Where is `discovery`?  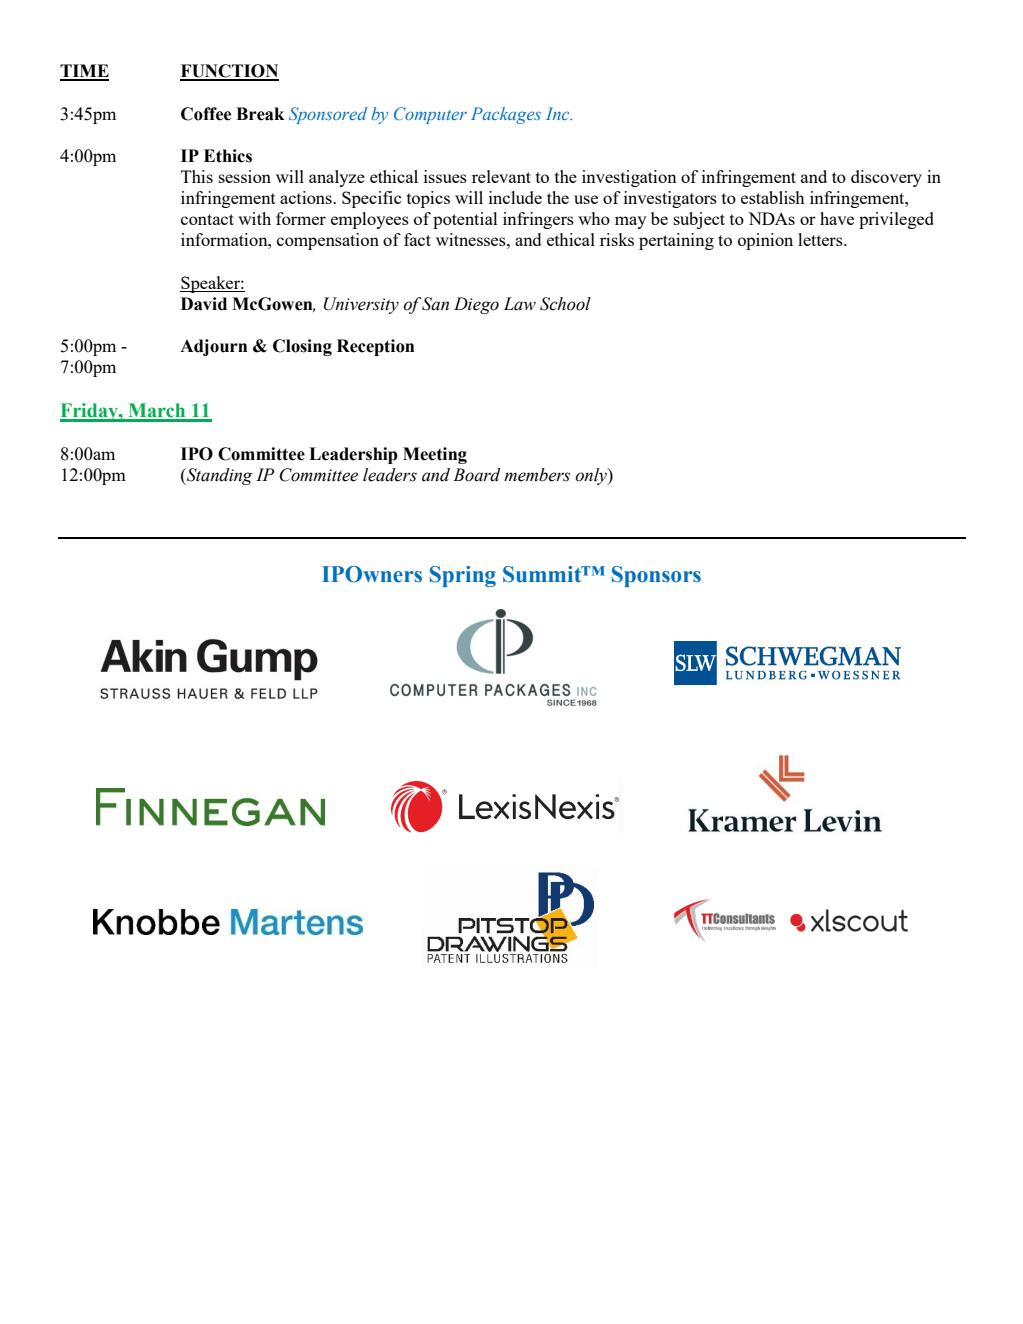
discovery is located at coordinates (886, 178).
